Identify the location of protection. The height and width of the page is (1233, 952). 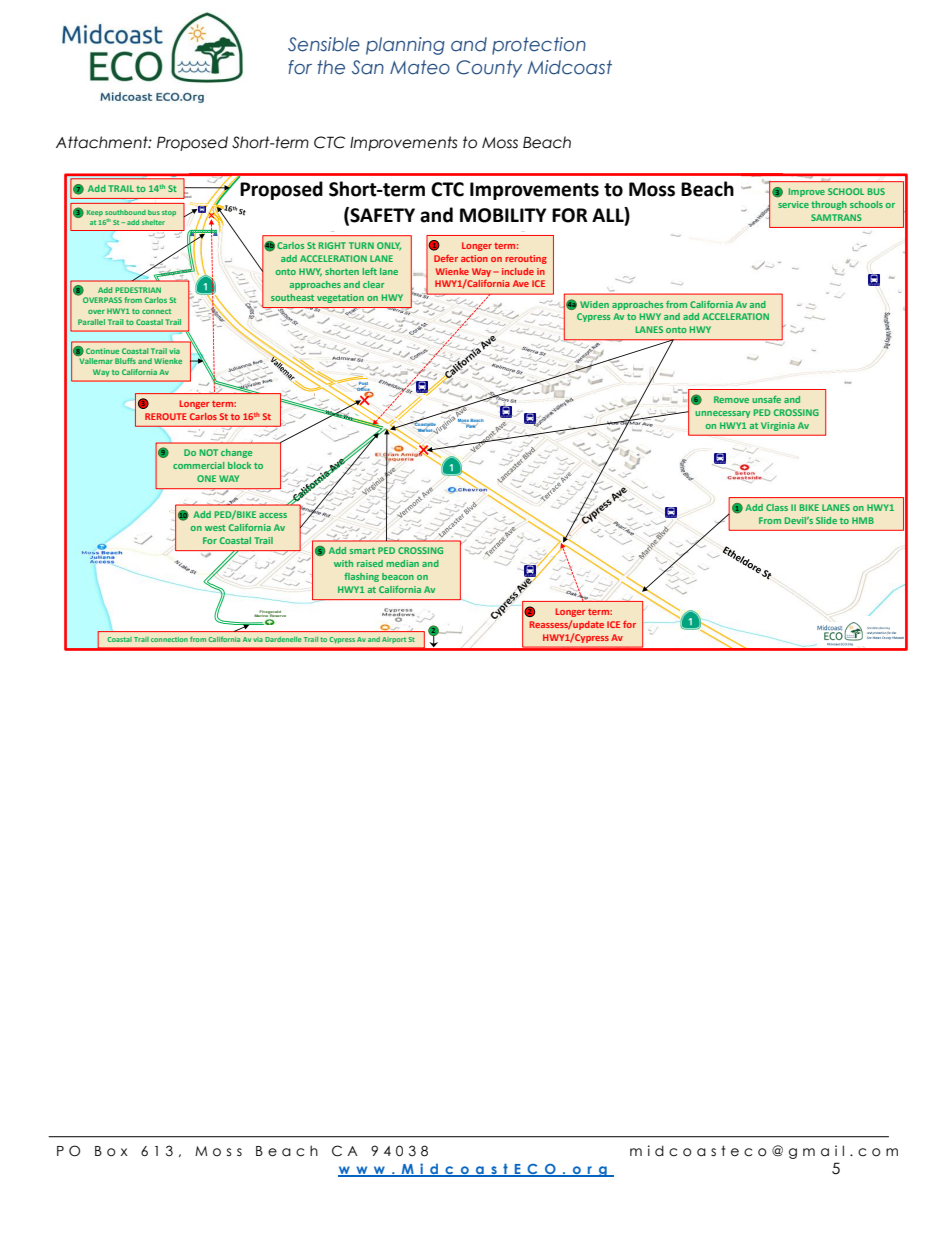
(539, 46).
